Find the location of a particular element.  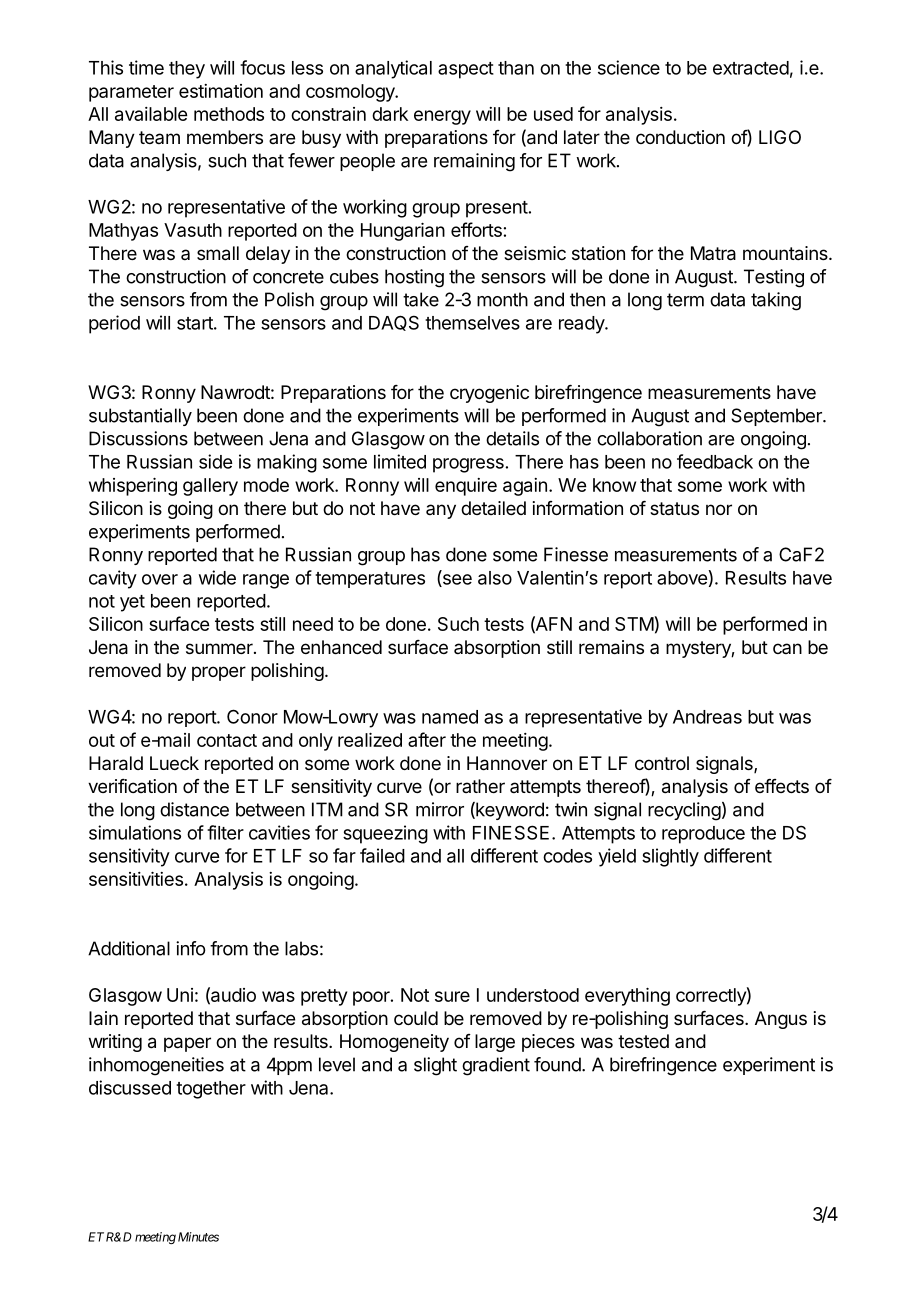

they is located at coordinates (187, 70).
